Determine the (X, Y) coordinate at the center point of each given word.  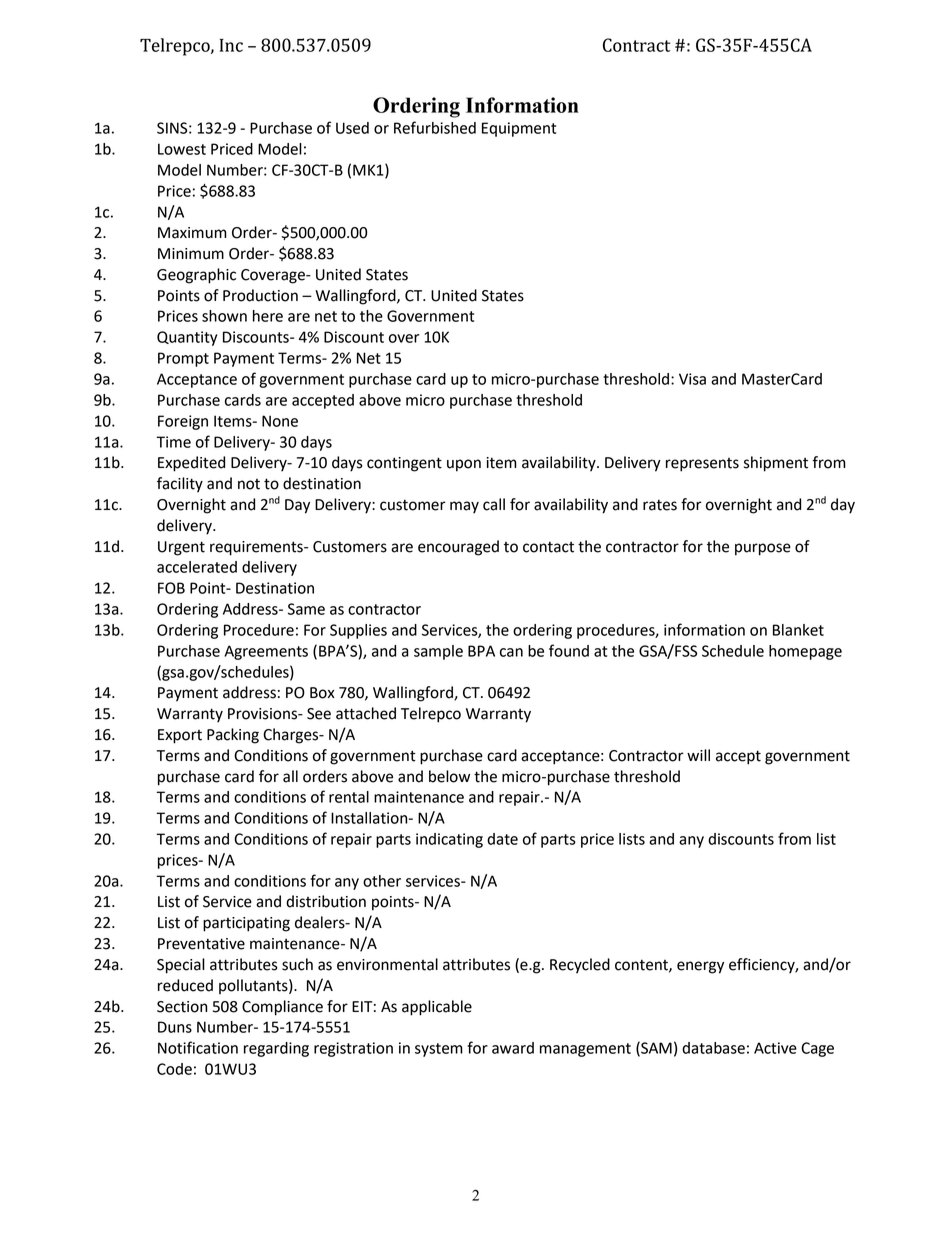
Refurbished (435, 127)
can (511, 652)
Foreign (183, 422)
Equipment (519, 129)
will (698, 755)
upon (464, 465)
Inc (231, 45)
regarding (276, 1049)
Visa (692, 379)
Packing (233, 736)
